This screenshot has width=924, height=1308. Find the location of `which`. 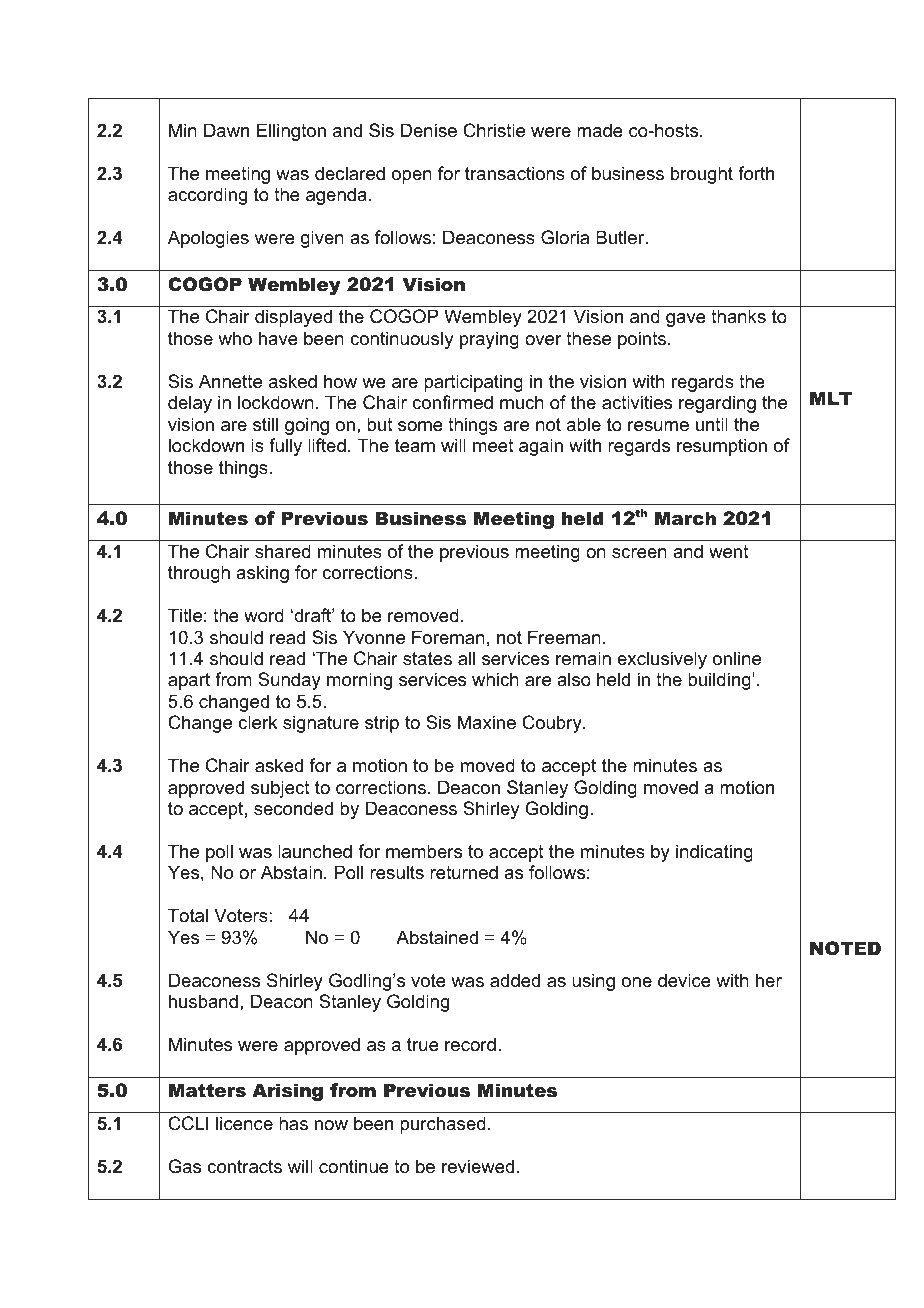

which is located at coordinates (495, 679).
